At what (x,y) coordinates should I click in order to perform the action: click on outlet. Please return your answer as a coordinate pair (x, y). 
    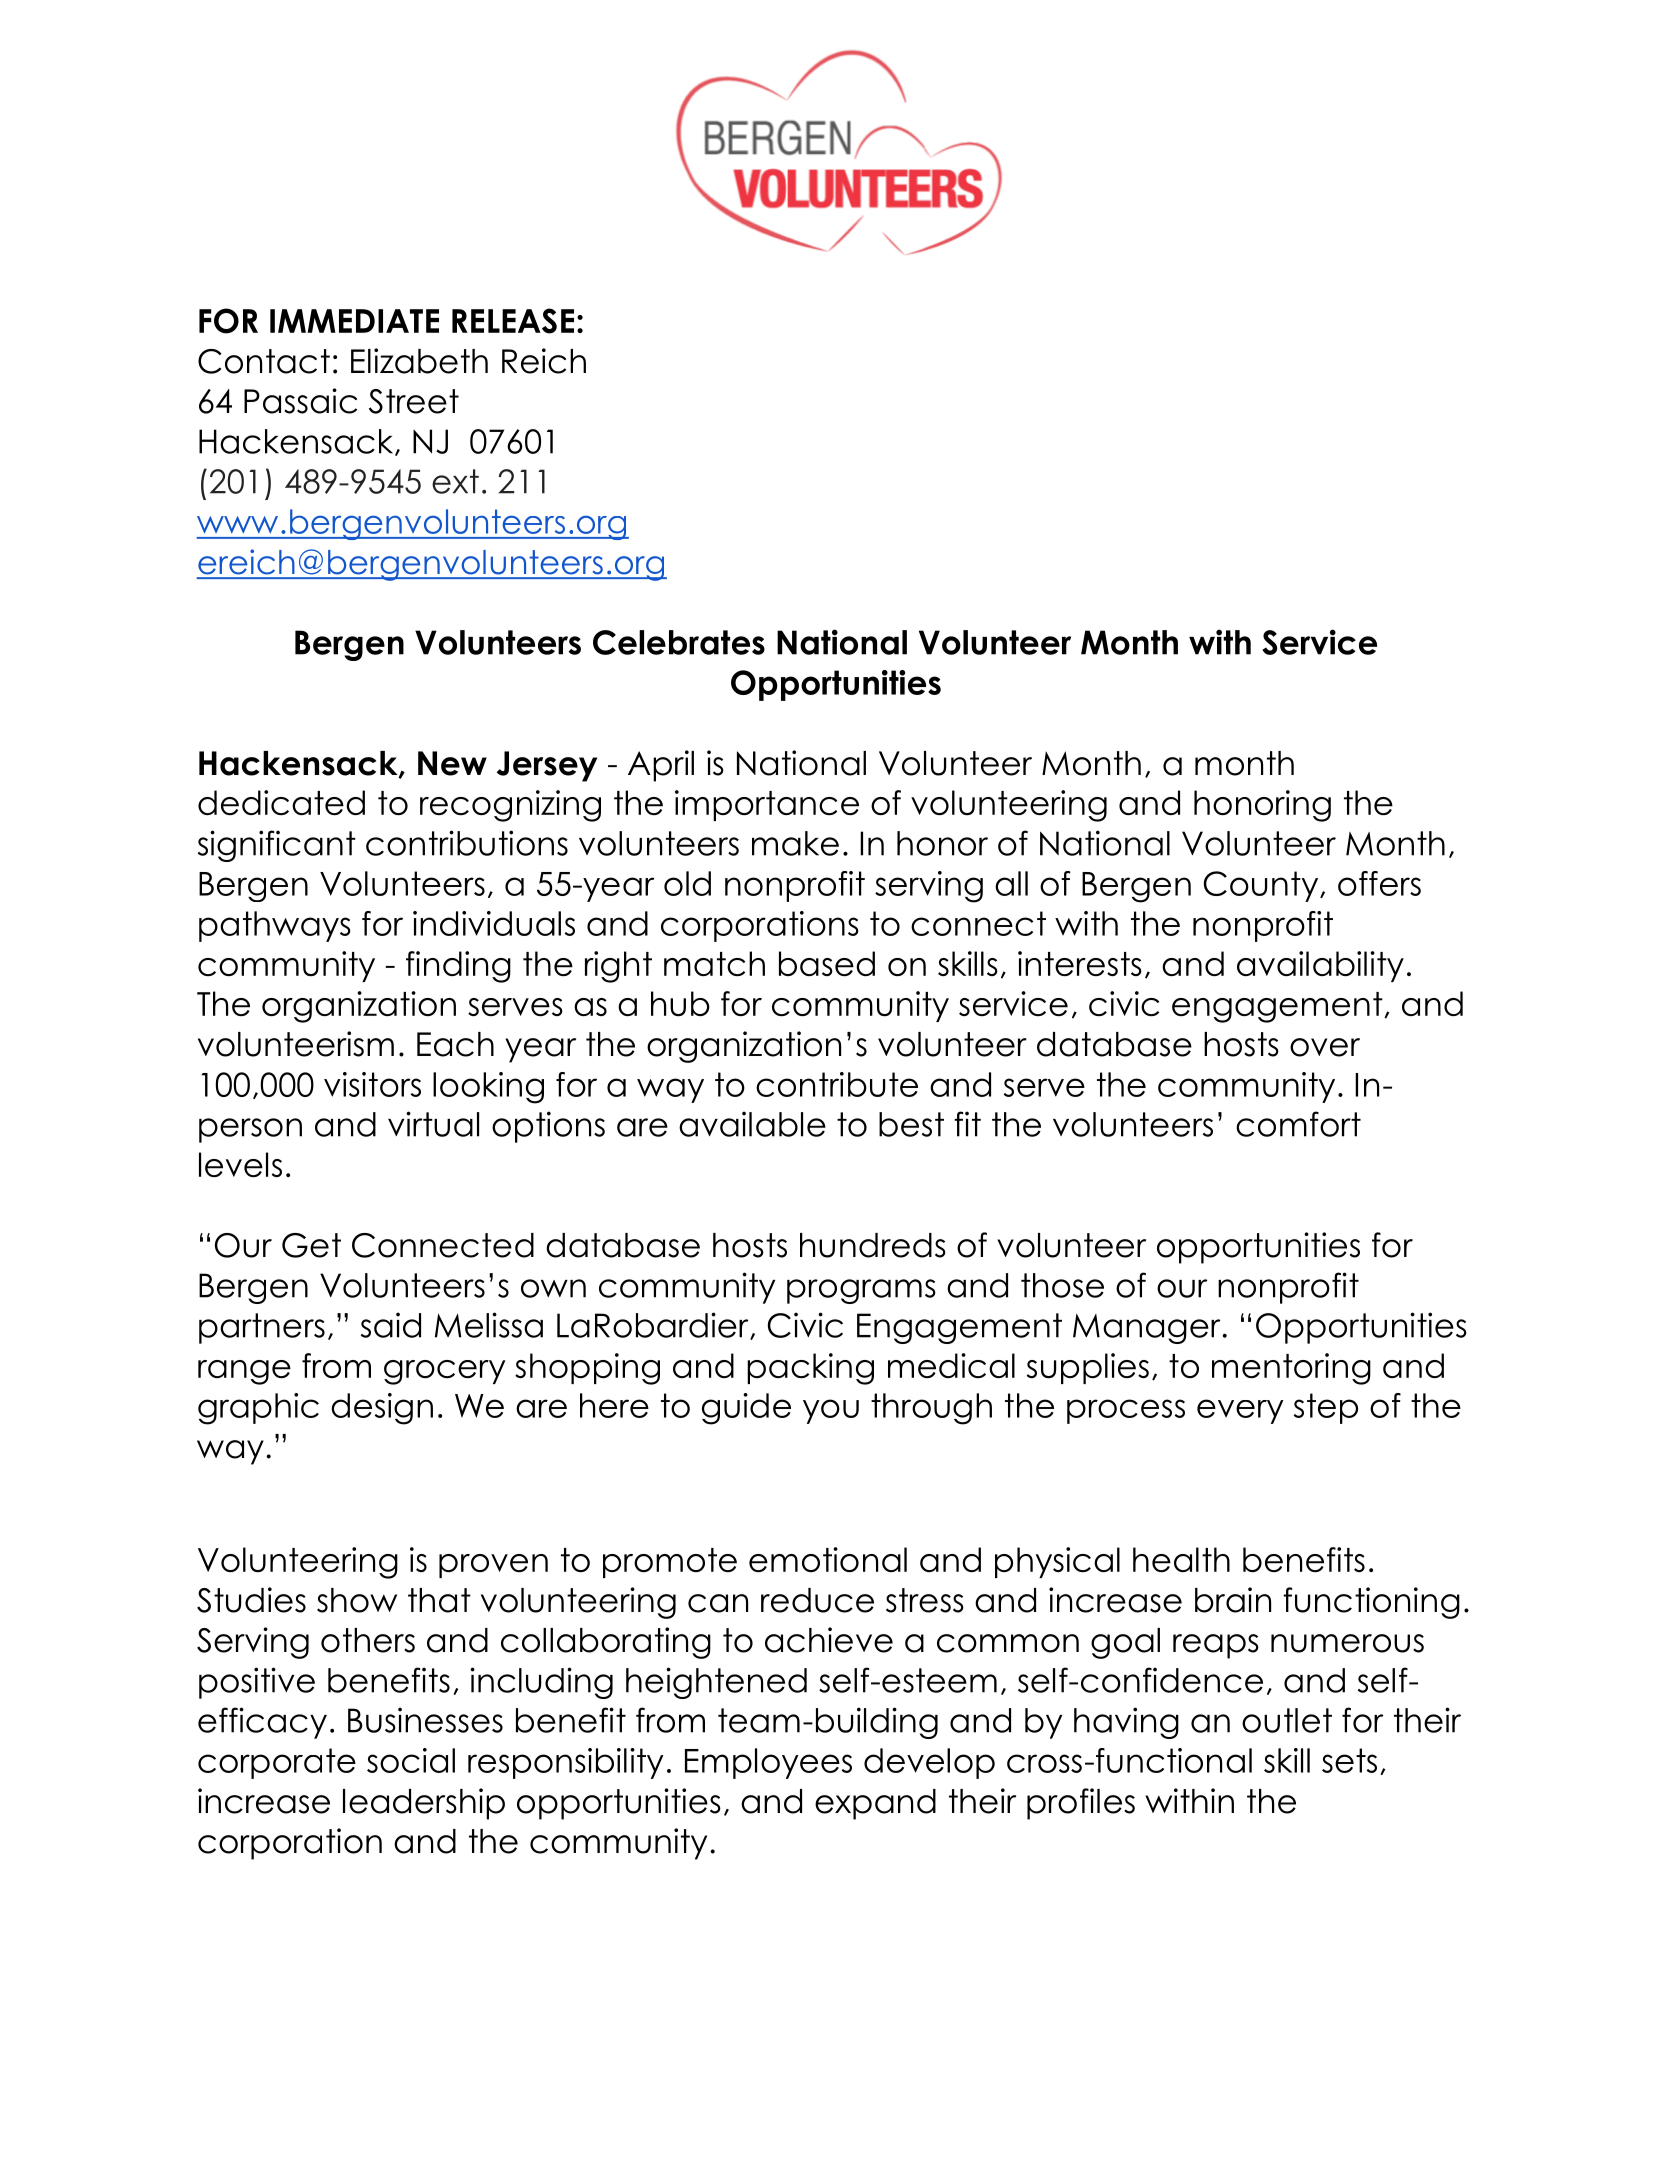
    Looking at the image, I should click on (1287, 1720).
